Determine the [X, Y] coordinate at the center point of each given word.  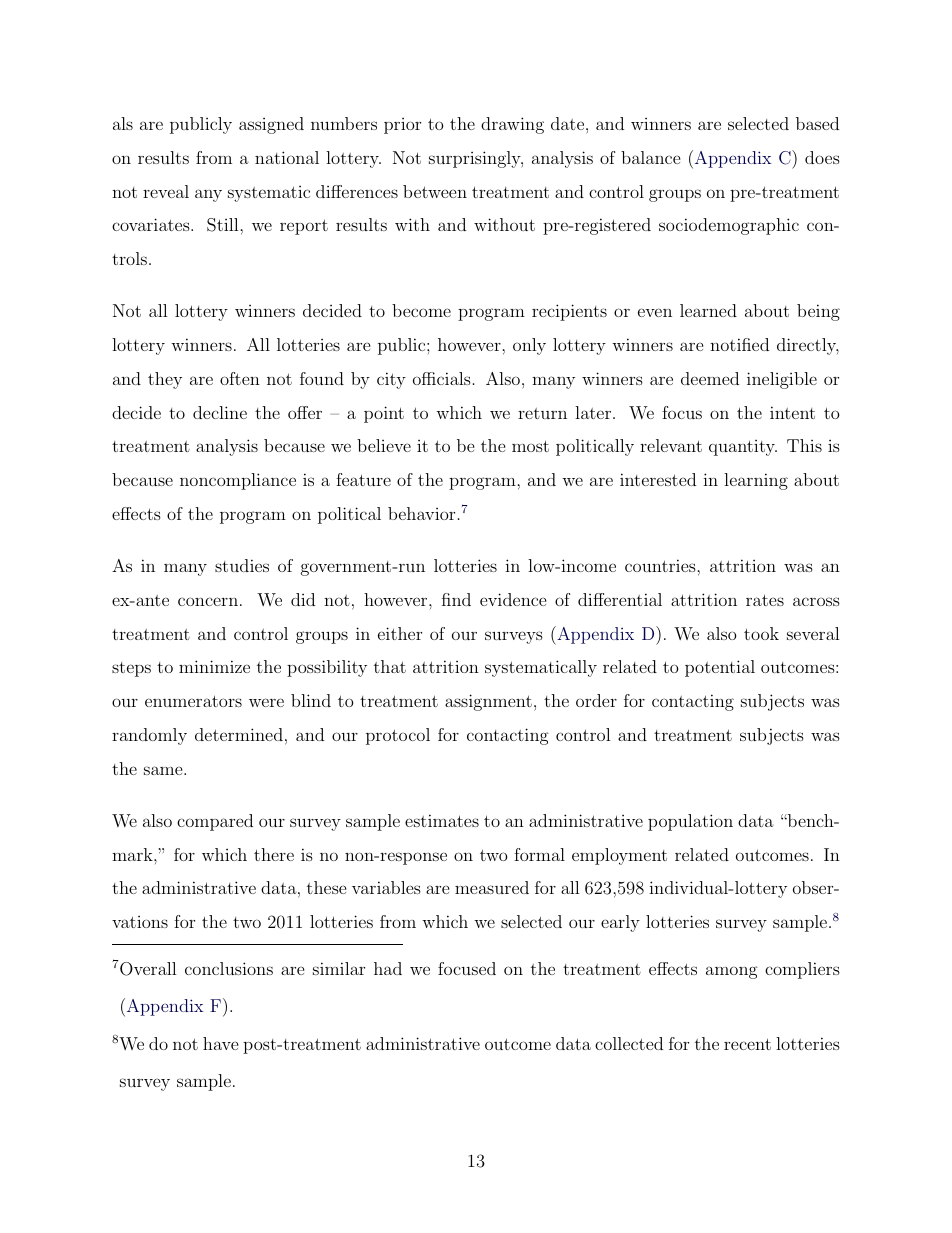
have [221, 1043]
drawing [512, 125]
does [822, 157]
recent [747, 1044]
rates [765, 600]
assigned [271, 125]
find [456, 599]
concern [208, 601]
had [388, 968]
